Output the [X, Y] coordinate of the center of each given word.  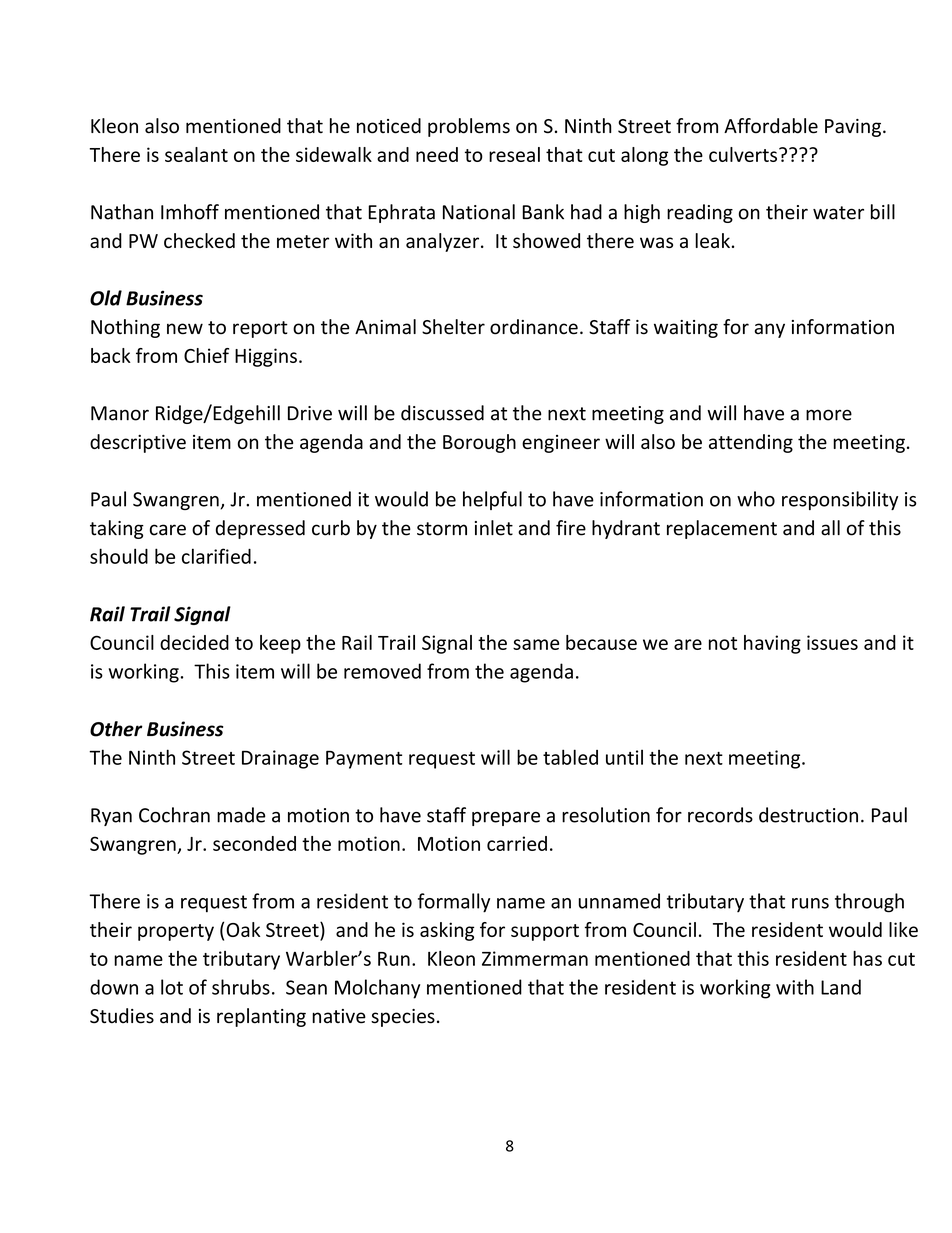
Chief [206, 355]
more [829, 415]
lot [172, 987]
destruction [808, 815]
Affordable [771, 126]
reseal [514, 154]
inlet [494, 528]
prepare [506, 819]
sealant [196, 154]
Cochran [174, 815]
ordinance [534, 327]
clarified [216, 556]
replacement [722, 529]
